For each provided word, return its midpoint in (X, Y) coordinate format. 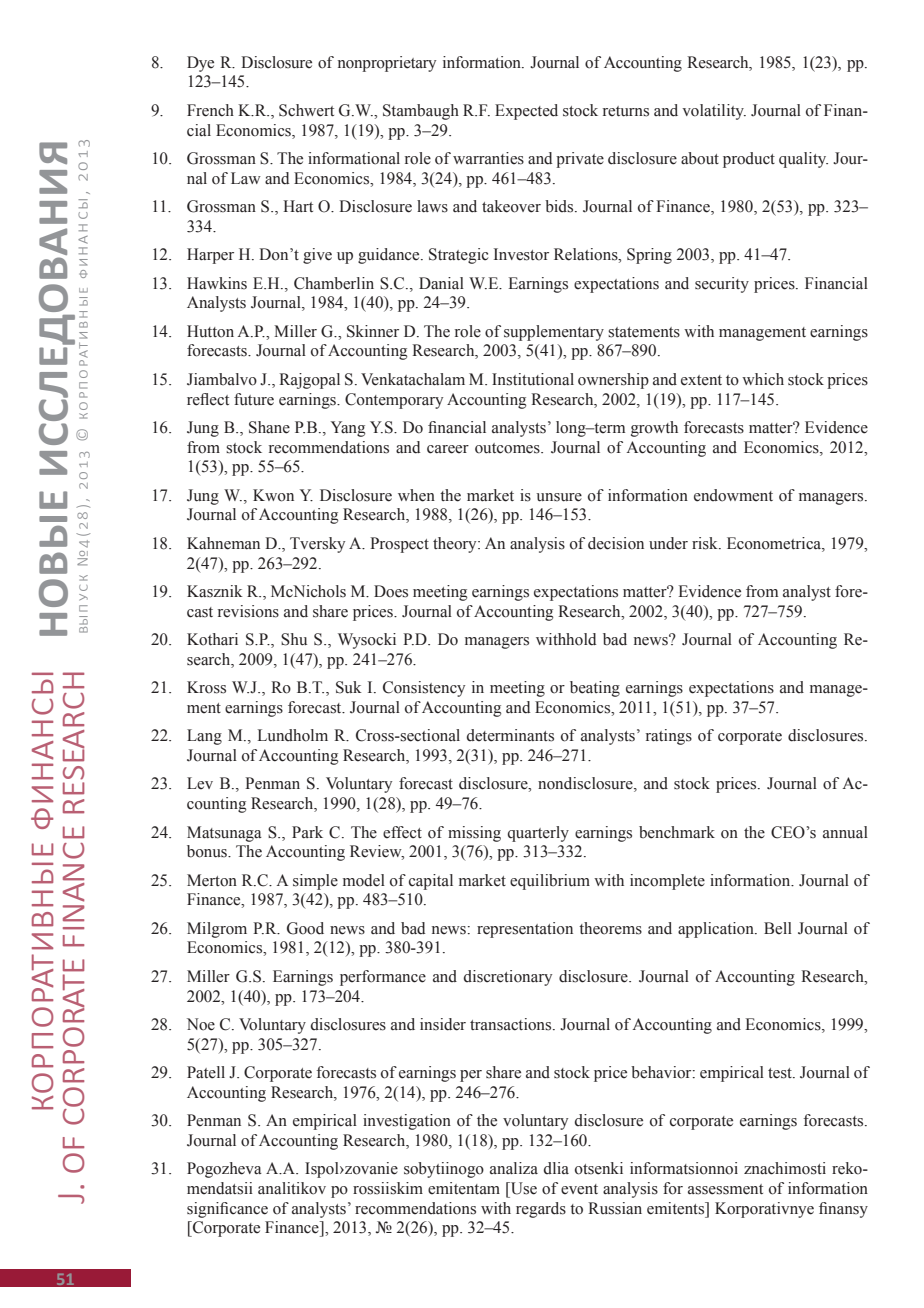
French (210, 110)
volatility (714, 112)
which (763, 379)
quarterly (538, 834)
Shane (269, 427)
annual (845, 832)
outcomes (508, 448)
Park (307, 832)
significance (227, 1210)
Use (522, 1188)
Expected (526, 112)
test (781, 1073)
